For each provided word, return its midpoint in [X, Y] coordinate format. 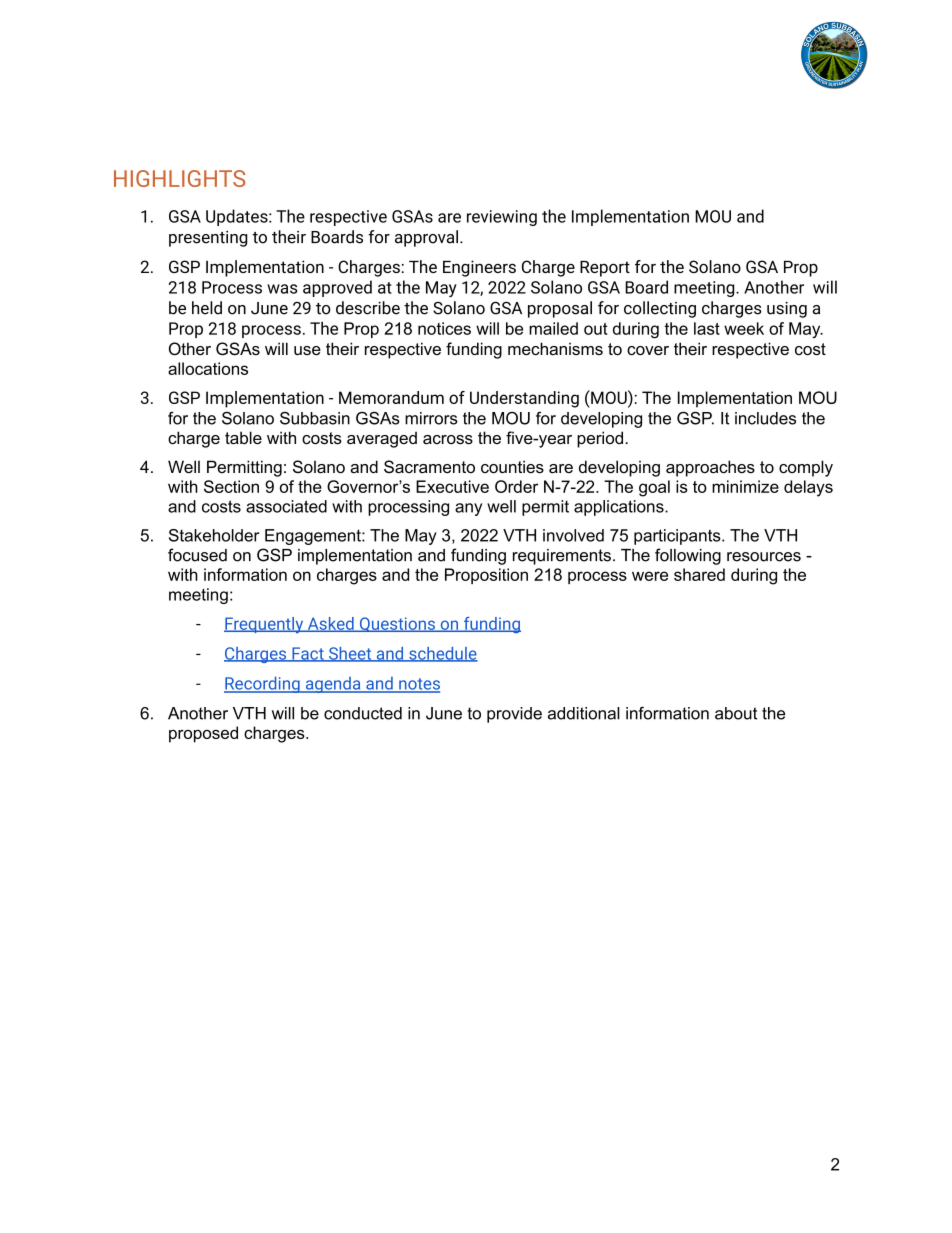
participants [678, 537]
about [736, 713]
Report [605, 269]
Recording [263, 684]
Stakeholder [214, 535]
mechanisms [555, 348]
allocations [208, 368]
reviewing [502, 218]
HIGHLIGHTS [179, 178]
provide [514, 715]
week [744, 328]
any [468, 509]
